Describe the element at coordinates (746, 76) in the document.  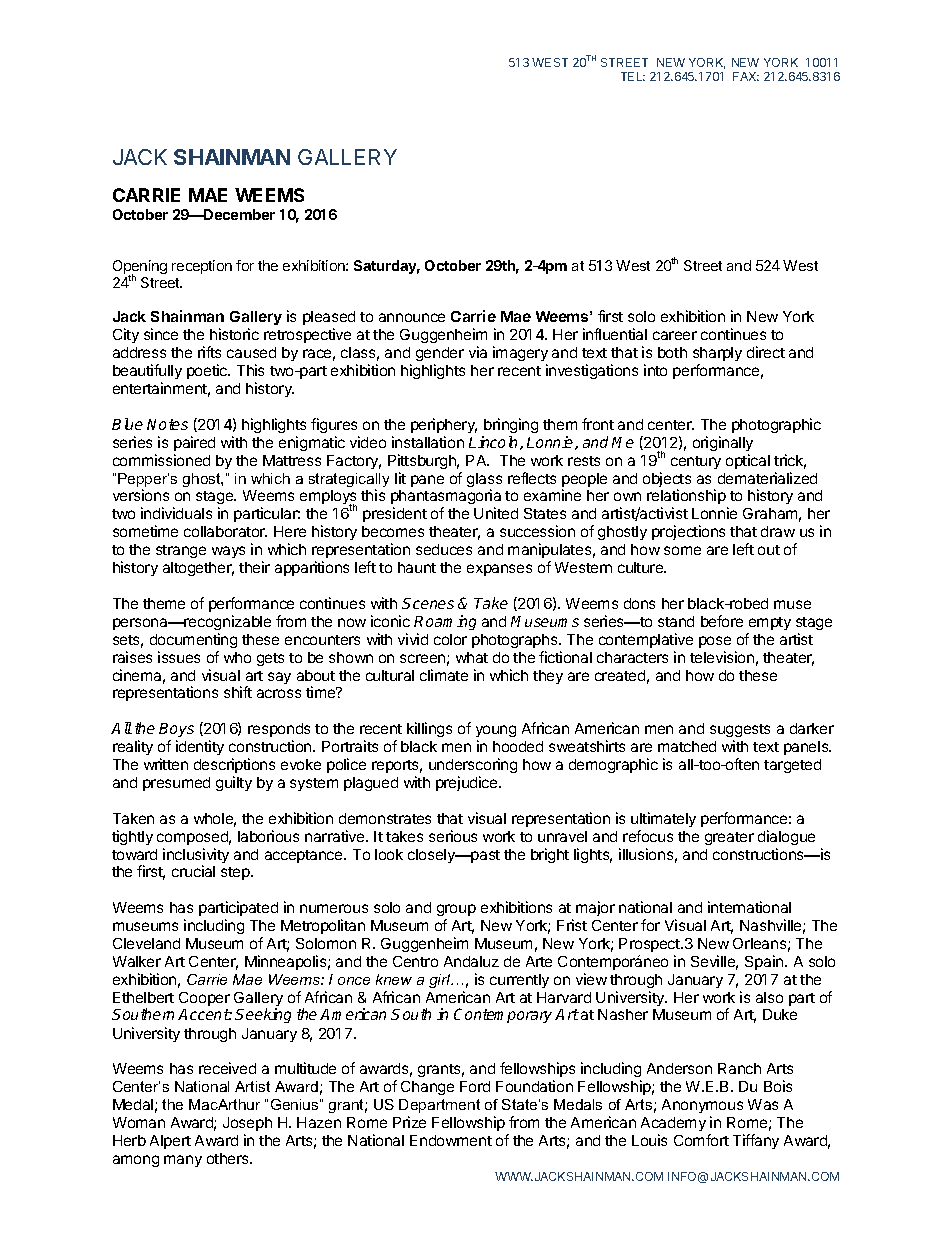
I see `FAX` at that location.
